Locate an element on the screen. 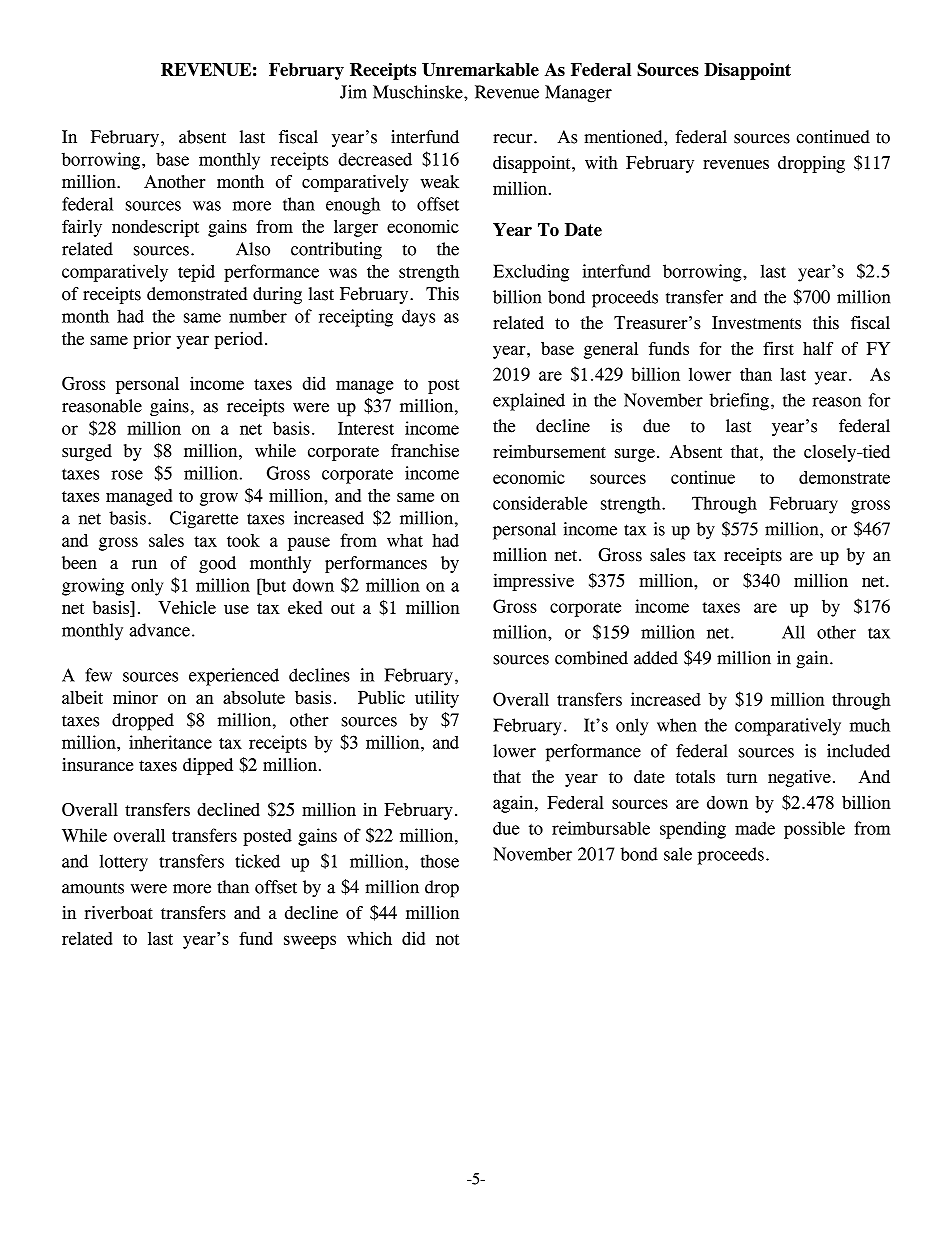 Image resolution: width=952 pixels, height=1233 pixels. briefing is located at coordinates (739, 402).
